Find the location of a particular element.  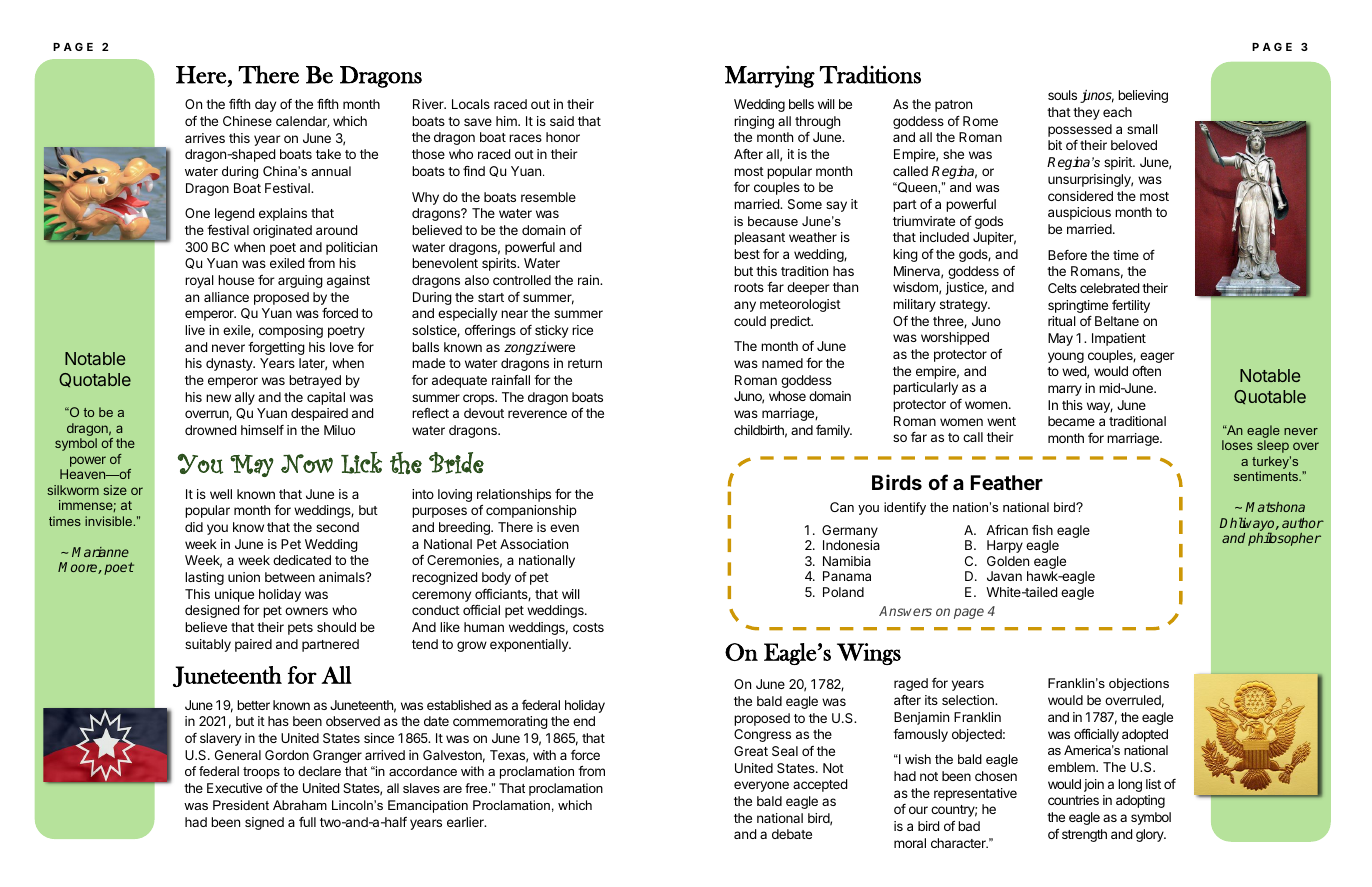

family is located at coordinates (834, 431).
